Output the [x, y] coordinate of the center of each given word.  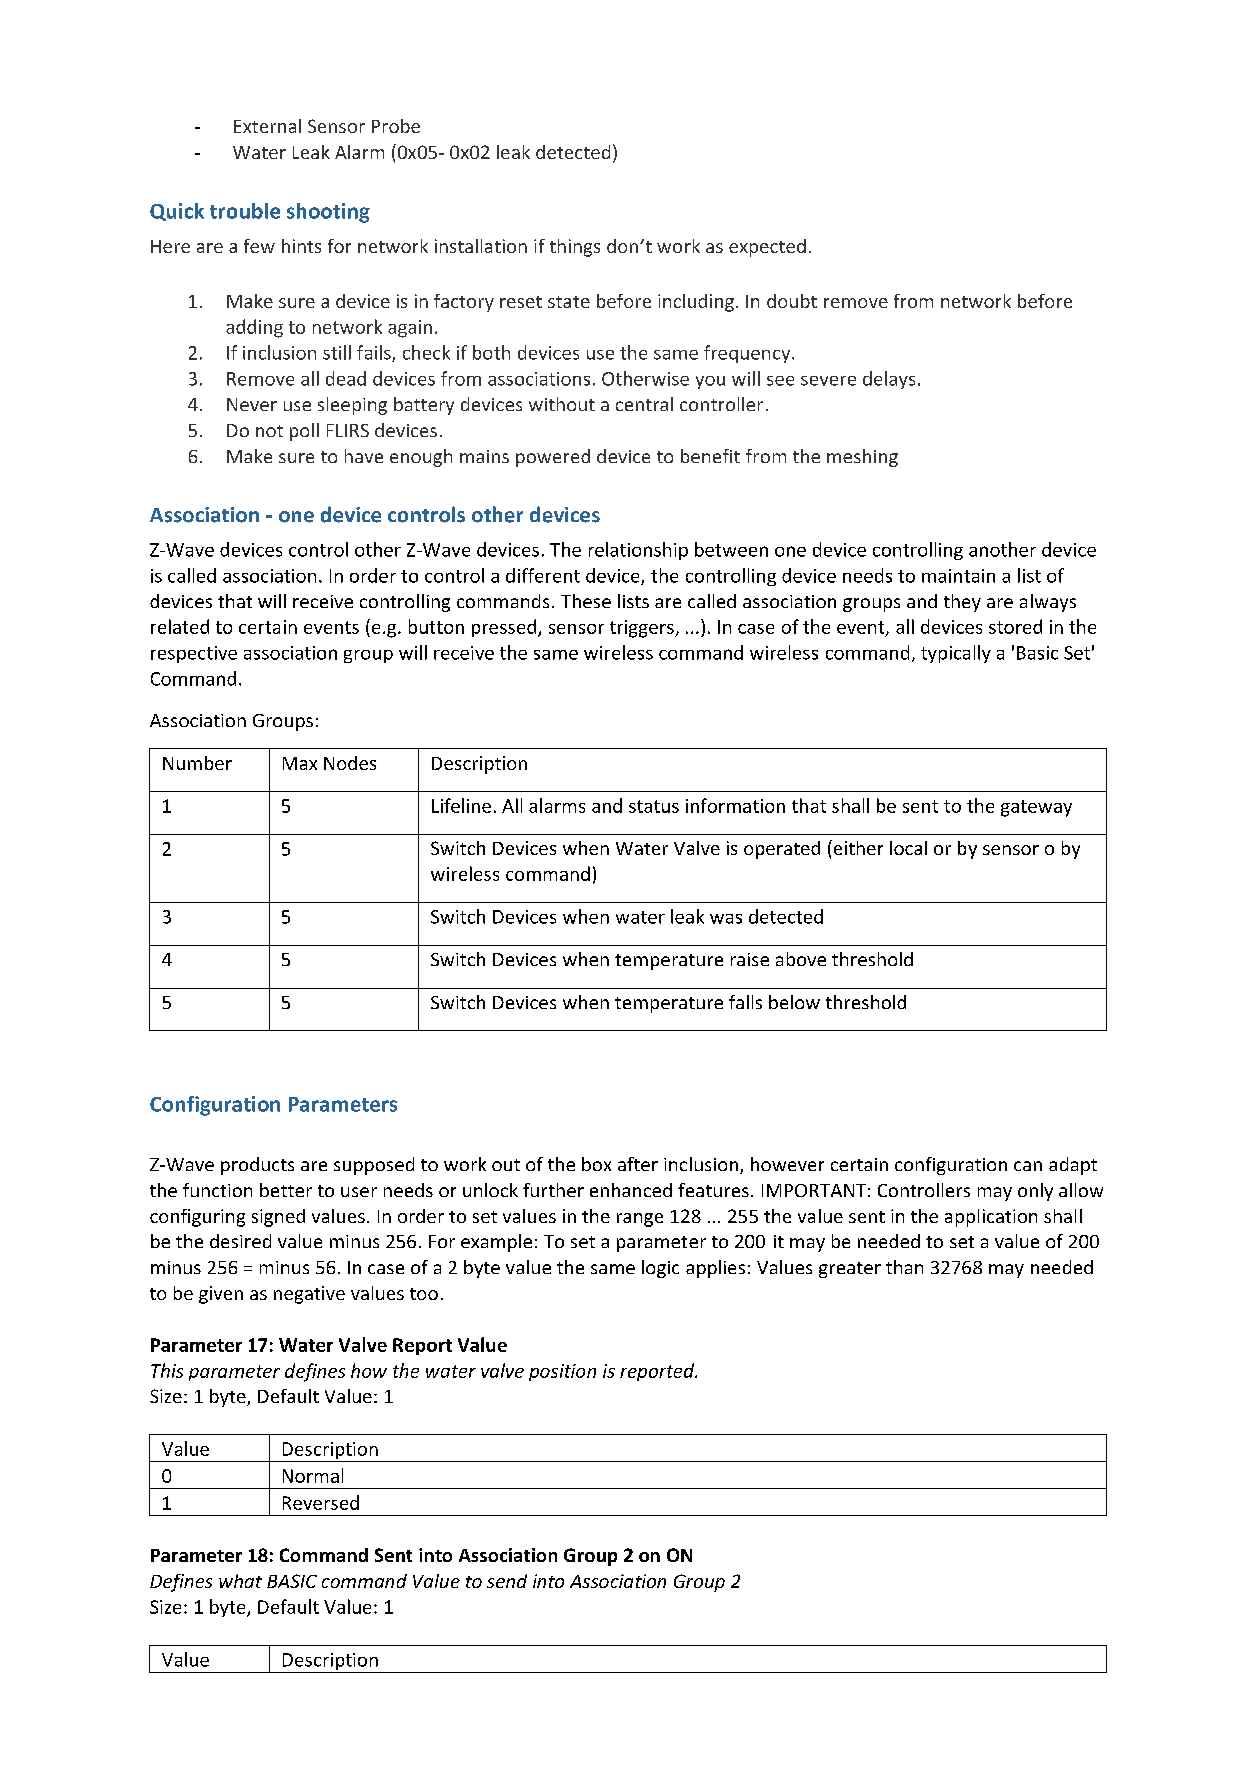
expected [767, 248]
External [267, 126]
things [575, 248]
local [908, 848]
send [507, 1581]
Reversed [321, 1502]
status [654, 806]
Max [300, 763]
